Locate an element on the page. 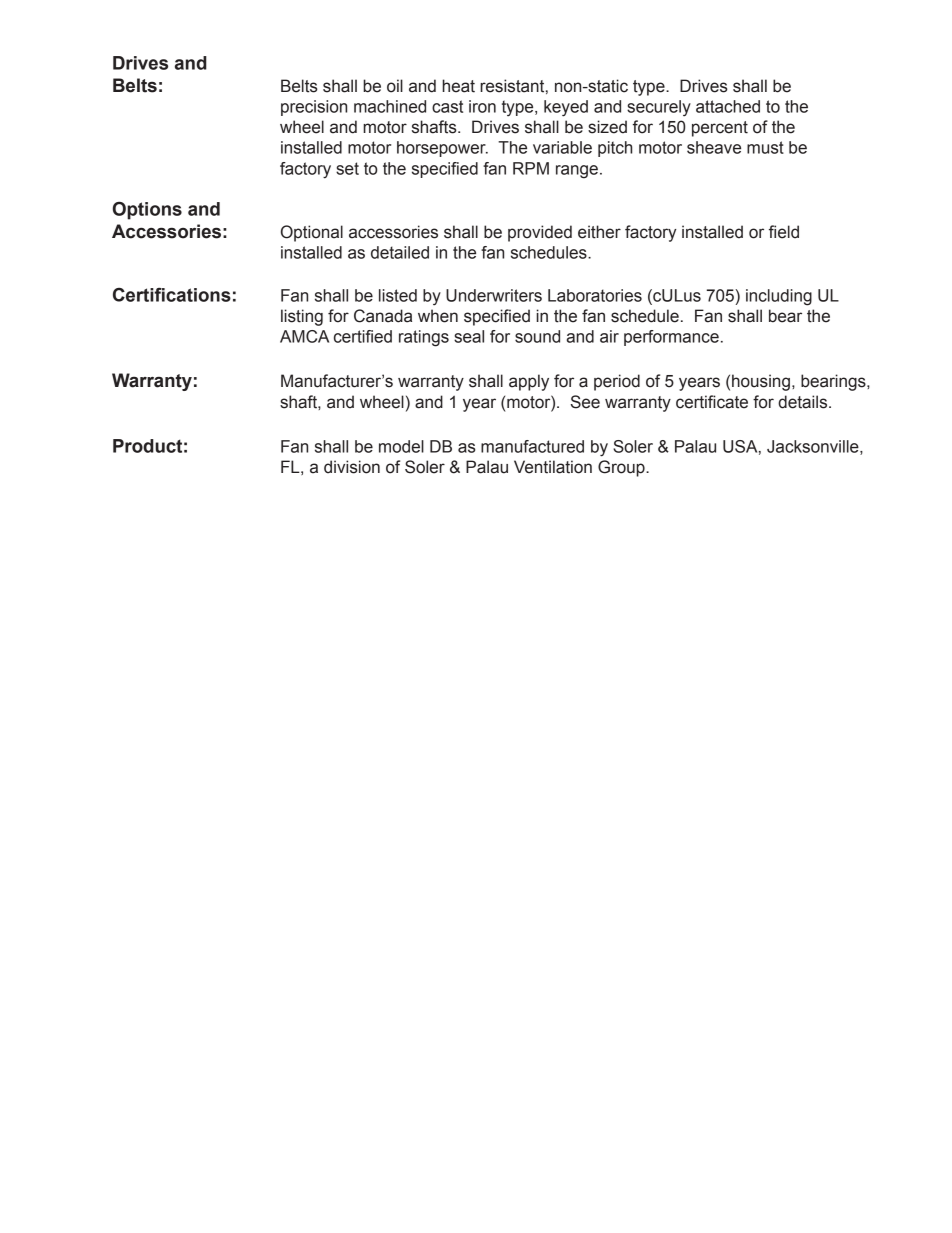 This page has width=952, height=1233. iron is located at coordinates (482, 106).
